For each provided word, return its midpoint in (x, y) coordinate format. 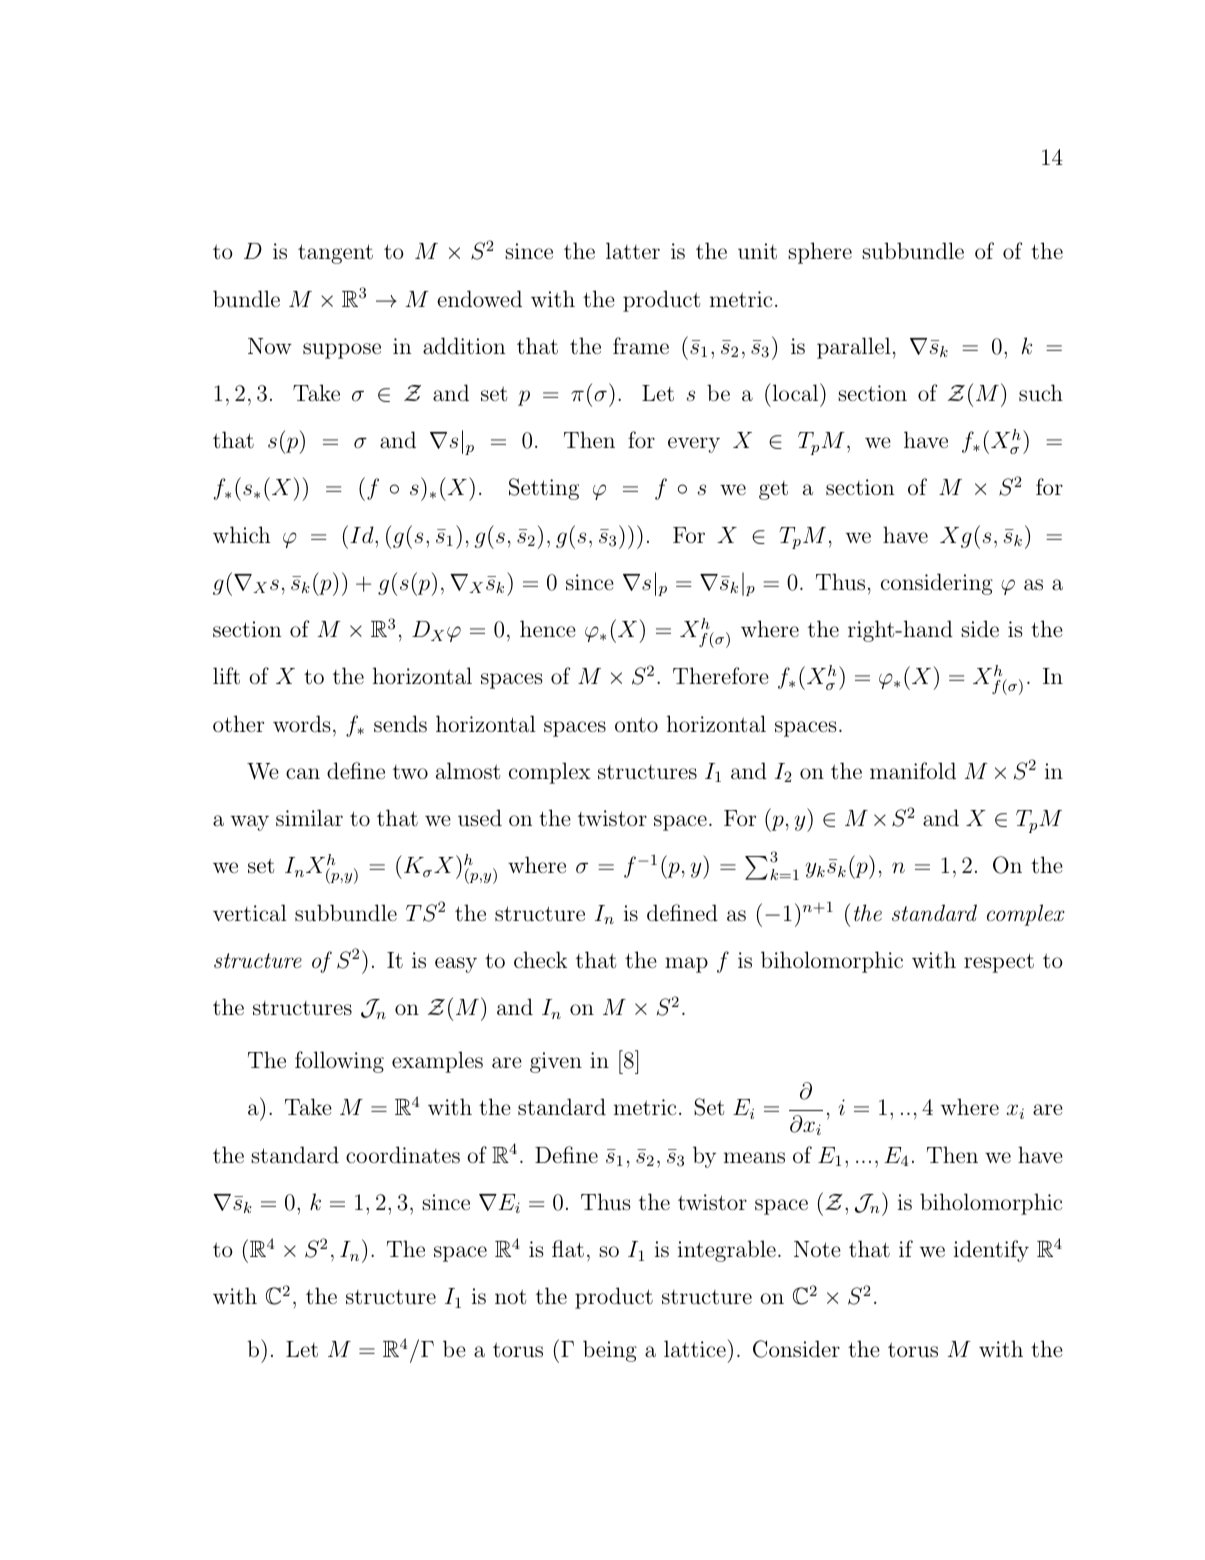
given (556, 1062)
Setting (544, 489)
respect (999, 963)
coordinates (403, 1155)
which (241, 534)
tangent (335, 254)
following (339, 1062)
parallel (854, 348)
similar (309, 818)
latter (633, 251)
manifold (913, 770)
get (773, 490)
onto (636, 724)
